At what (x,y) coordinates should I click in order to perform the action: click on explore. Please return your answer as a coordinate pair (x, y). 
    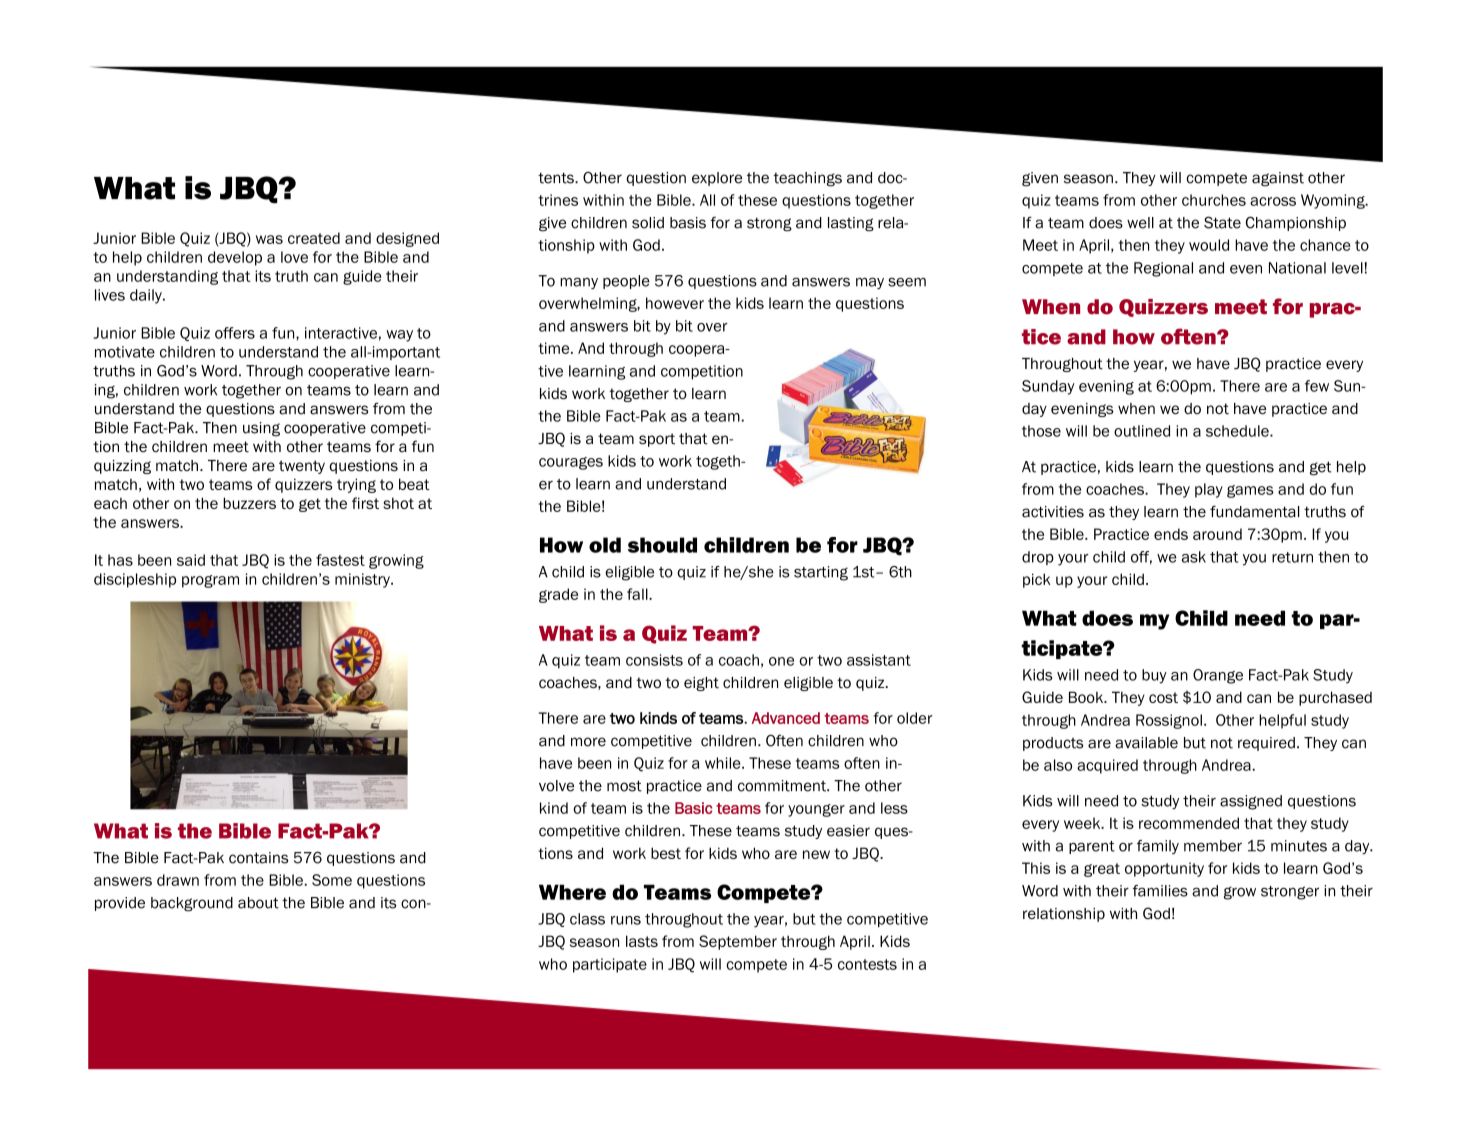
    Looking at the image, I should click on (717, 179).
